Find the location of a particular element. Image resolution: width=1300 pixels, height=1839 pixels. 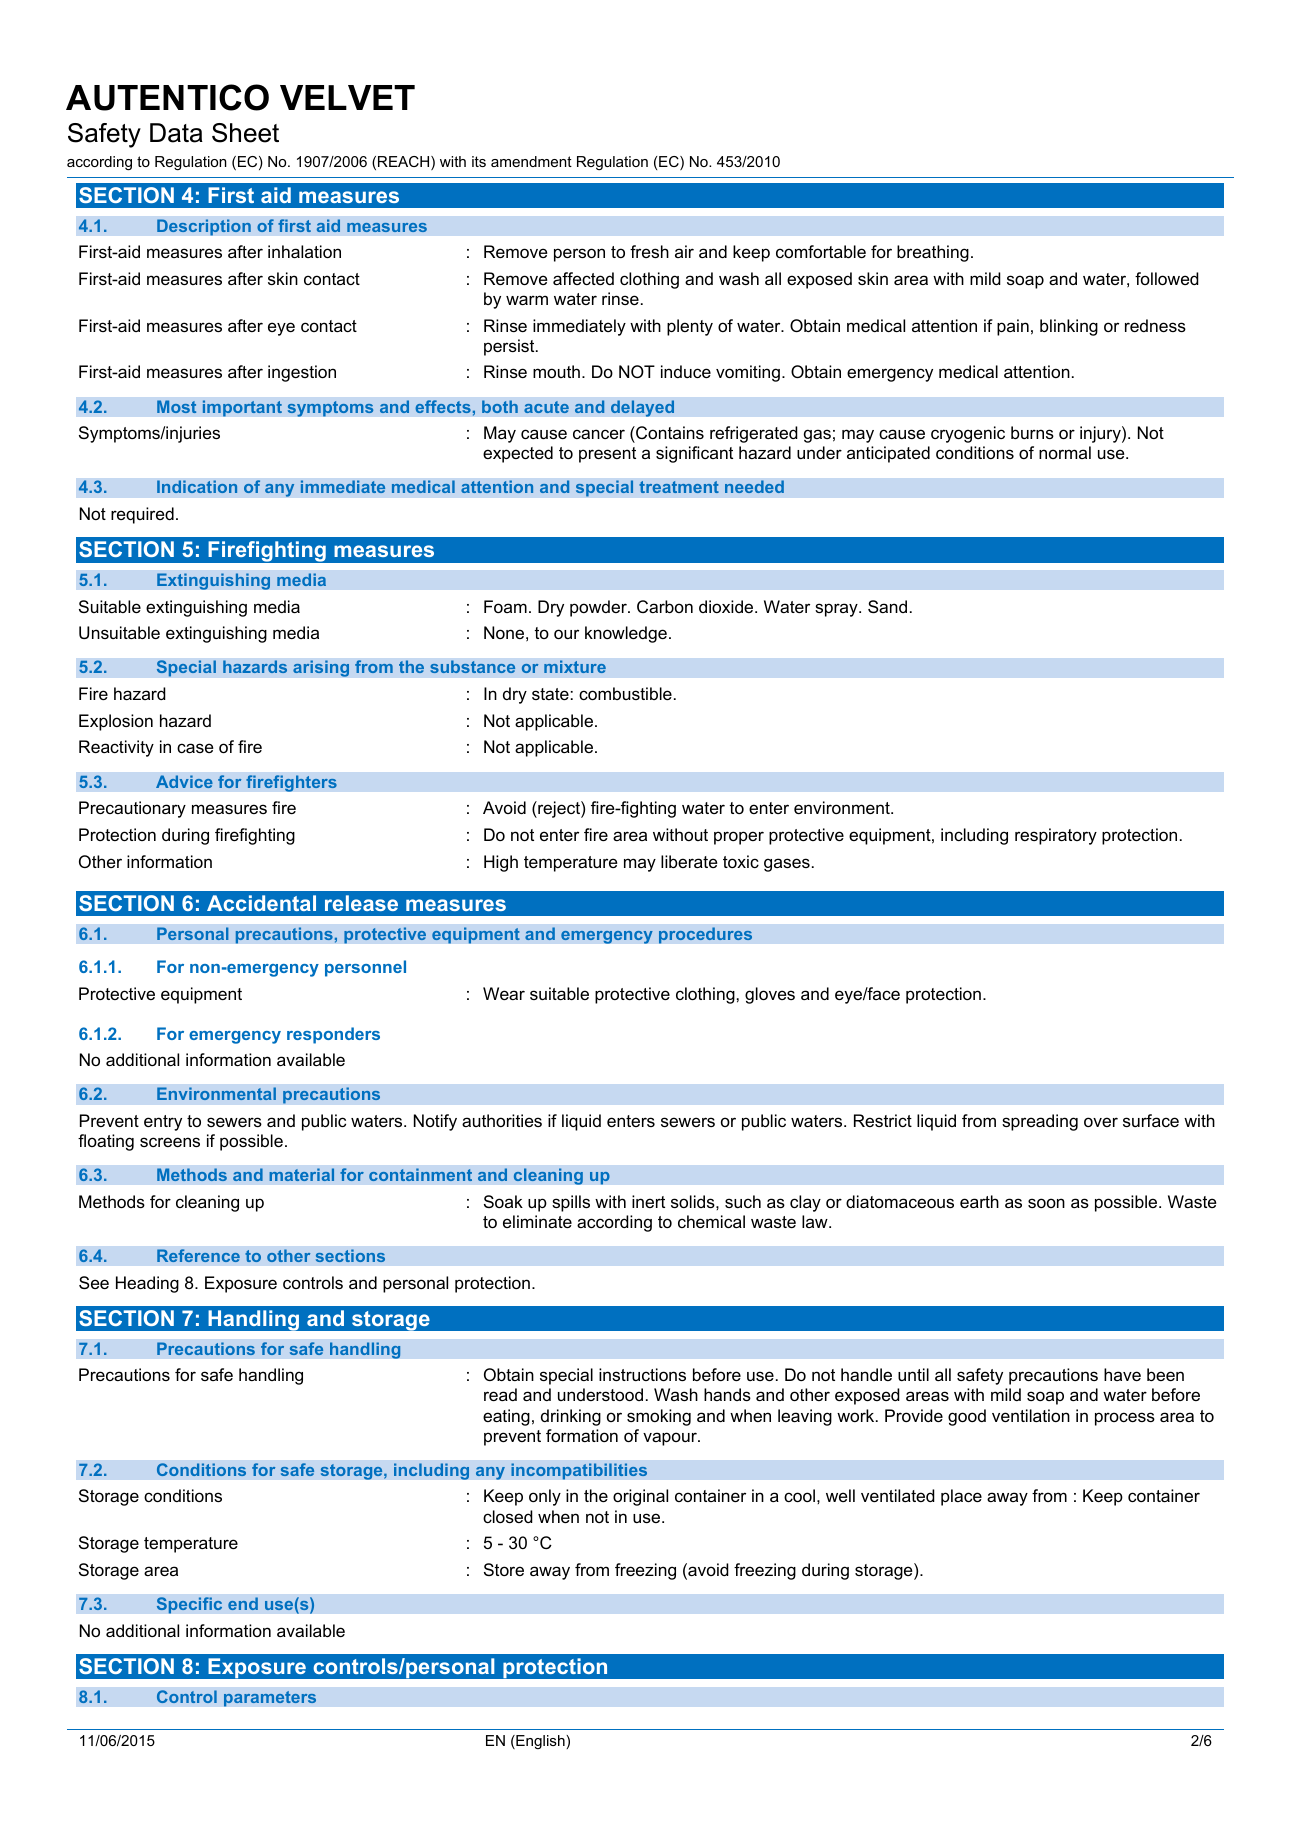

breathing is located at coordinates (933, 253).
